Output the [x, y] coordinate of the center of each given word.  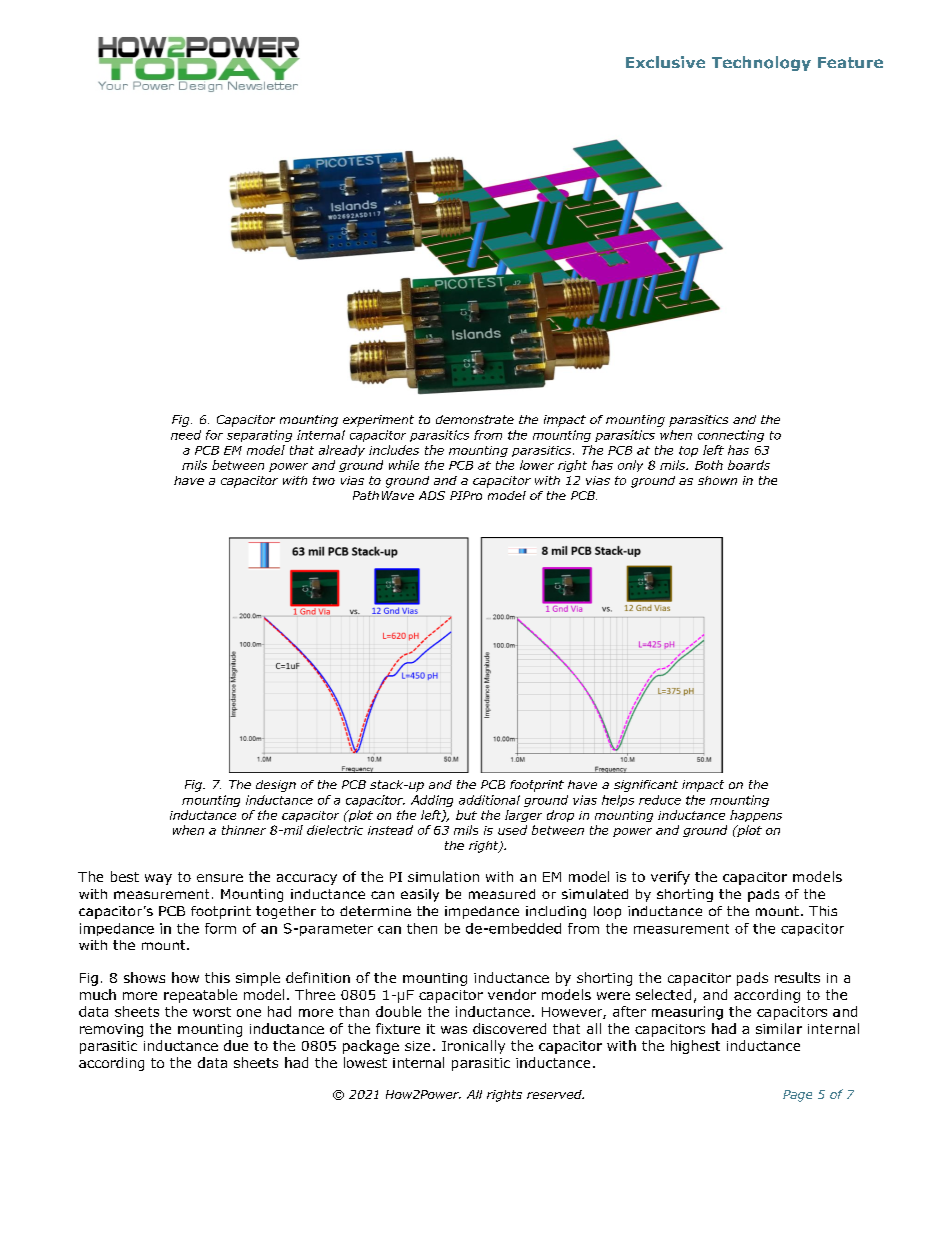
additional [489, 800]
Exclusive [665, 62]
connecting [731, 436]
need [186, 435]
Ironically [473, 1047]
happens [756, 816]
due [236, 1045]
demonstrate [475, 419]
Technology [761, 63]
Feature [850, 62]
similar [779, 1028]
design [276, 786]
